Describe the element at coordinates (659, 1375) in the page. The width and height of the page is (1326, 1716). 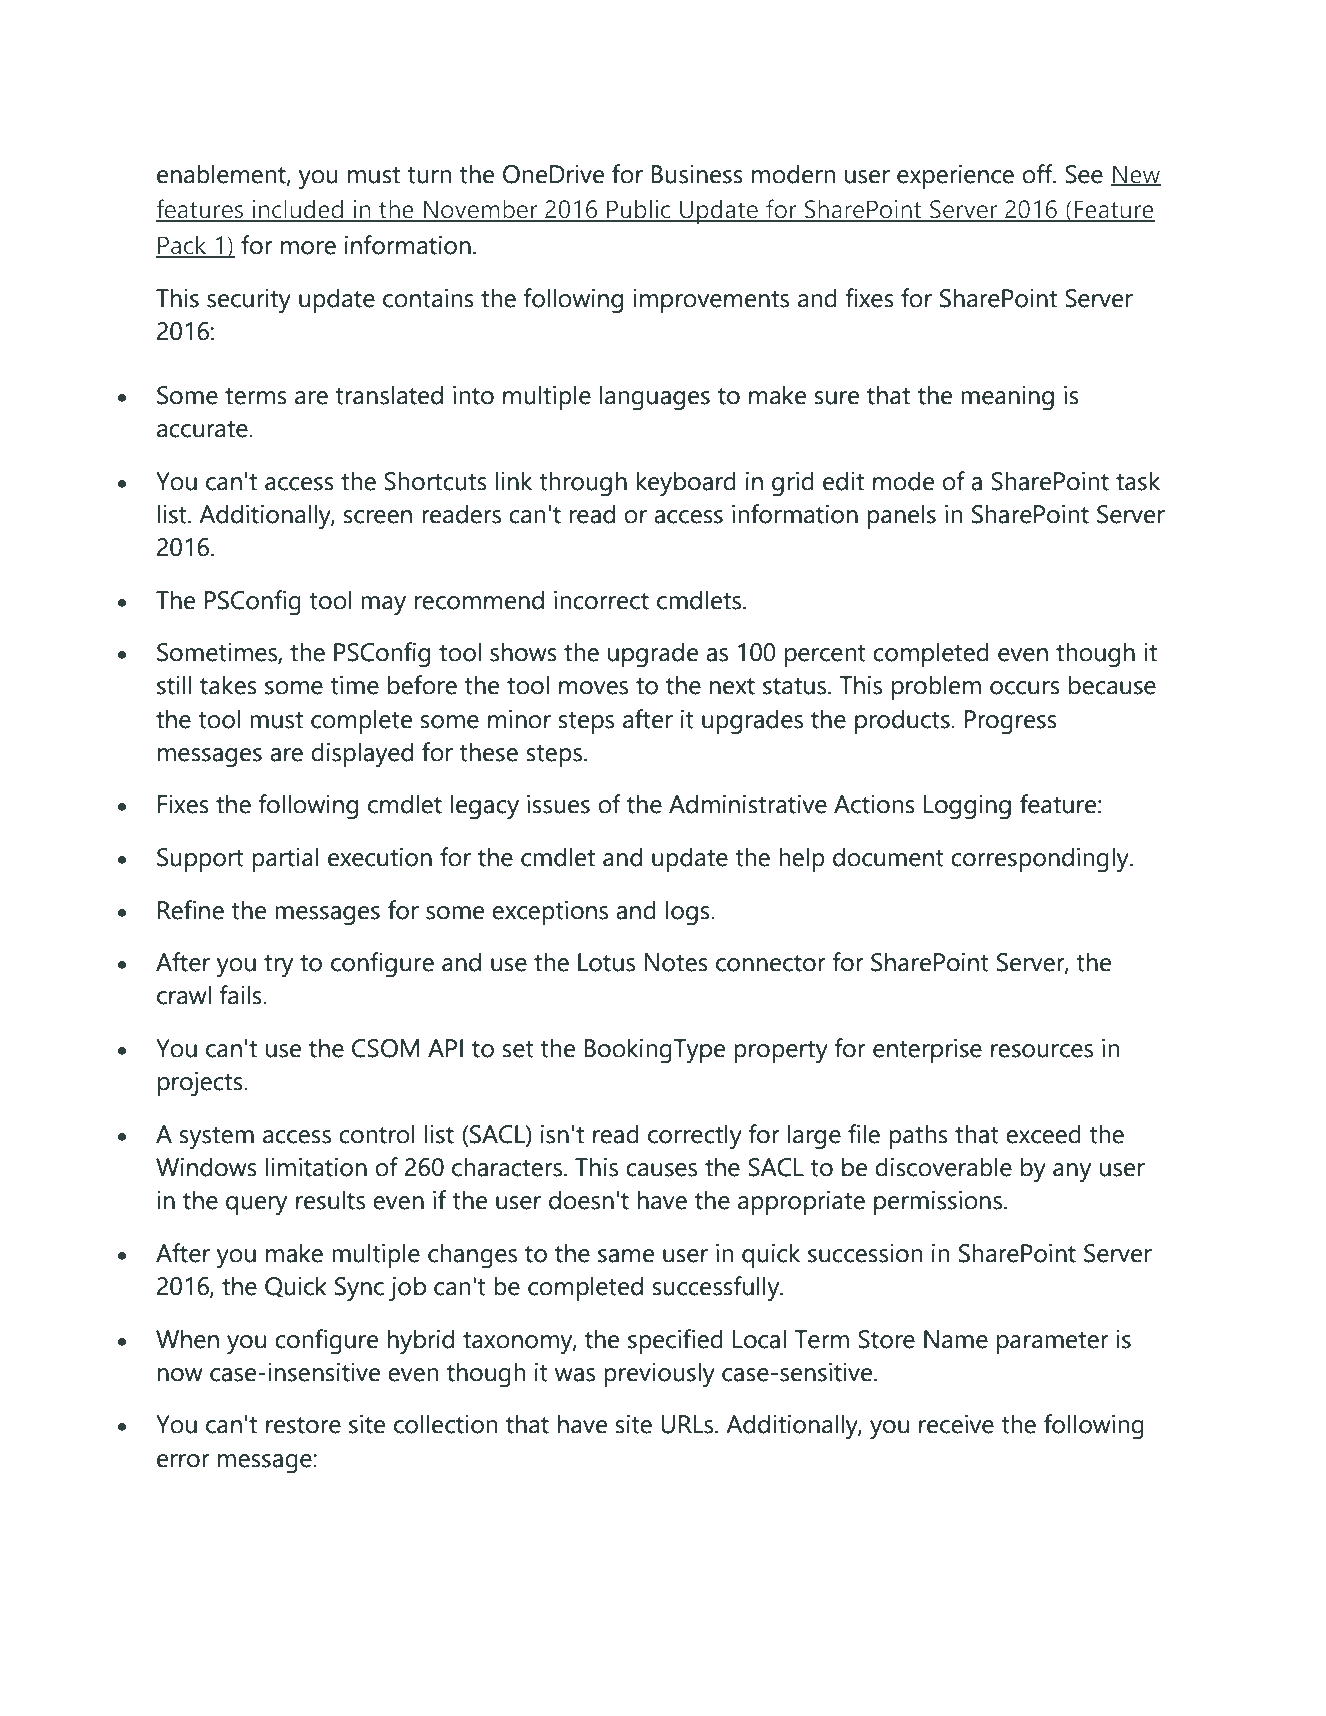
I see `previously` at that location.
